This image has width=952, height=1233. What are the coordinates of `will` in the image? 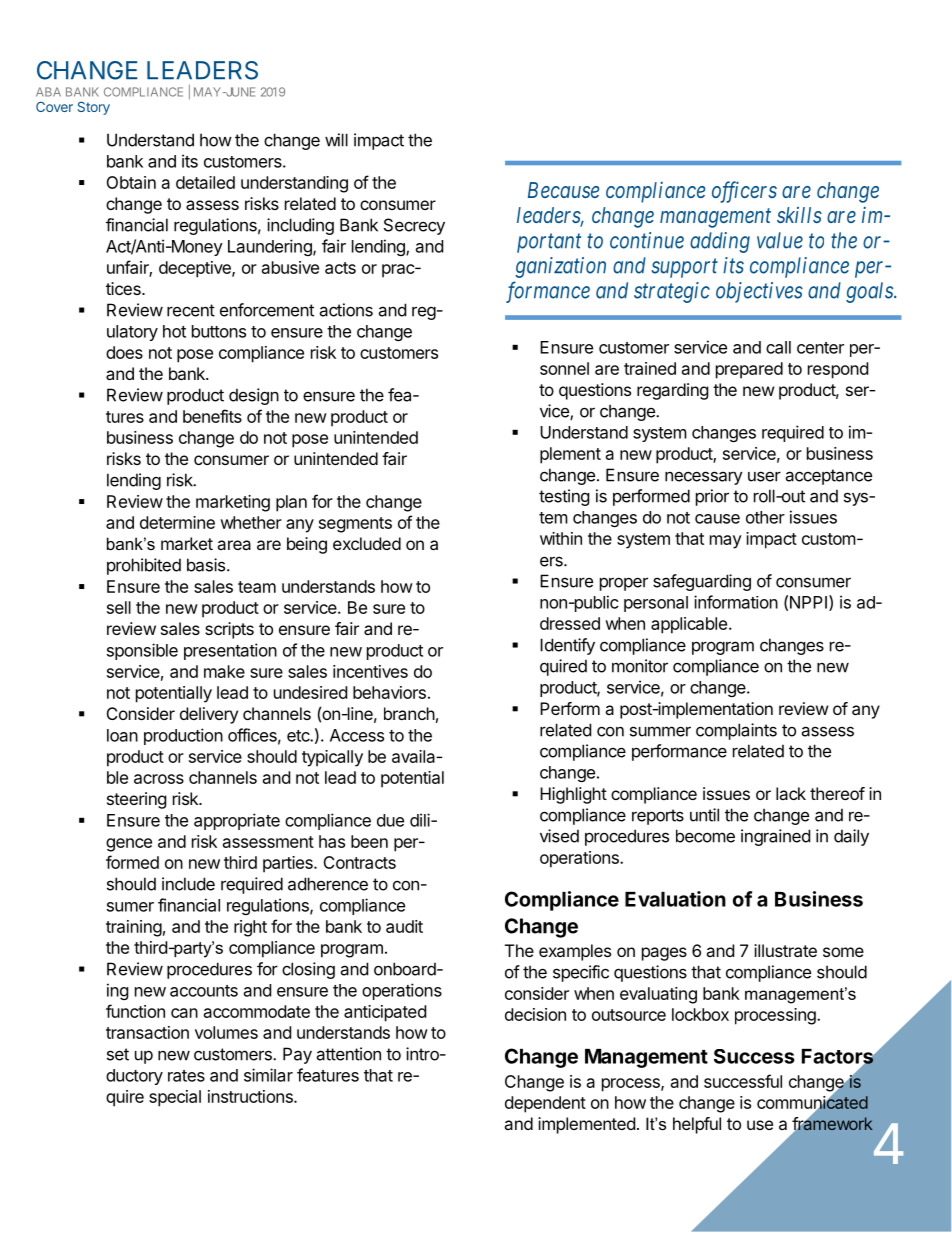 It's located at (336, 140).
